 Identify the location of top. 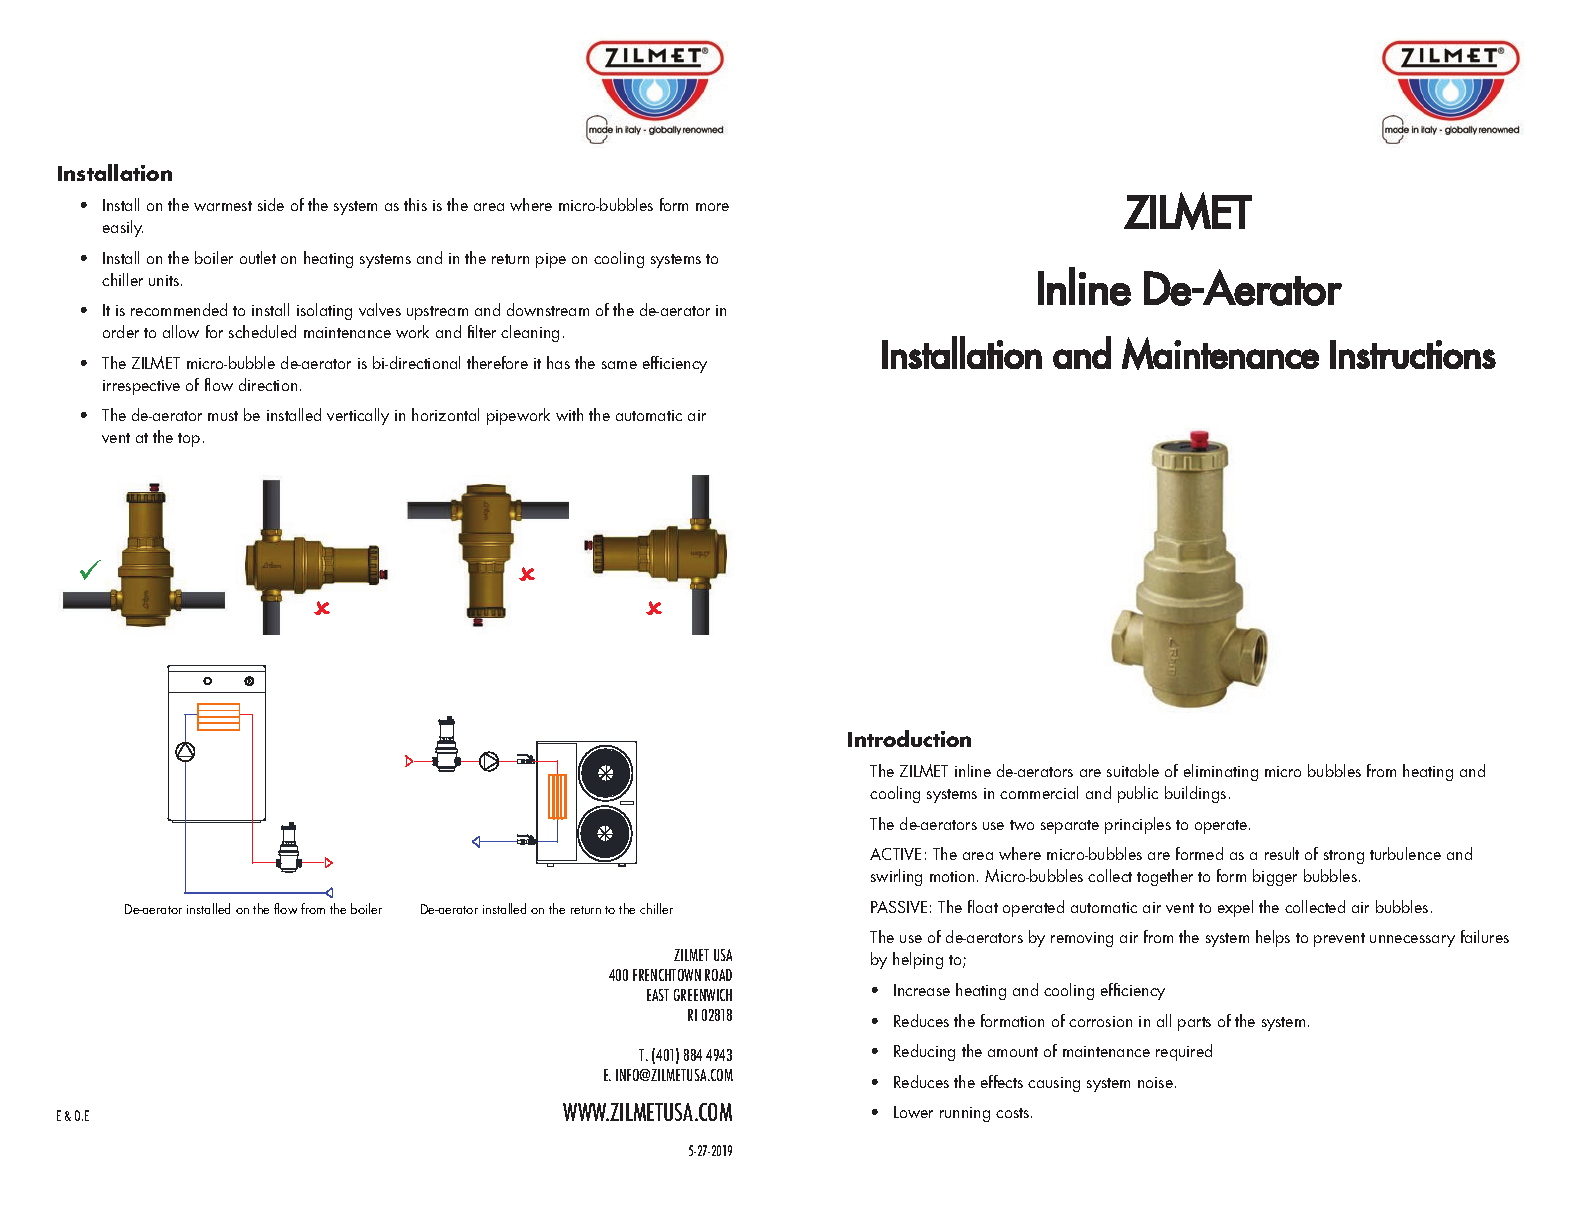
(189, 440).
